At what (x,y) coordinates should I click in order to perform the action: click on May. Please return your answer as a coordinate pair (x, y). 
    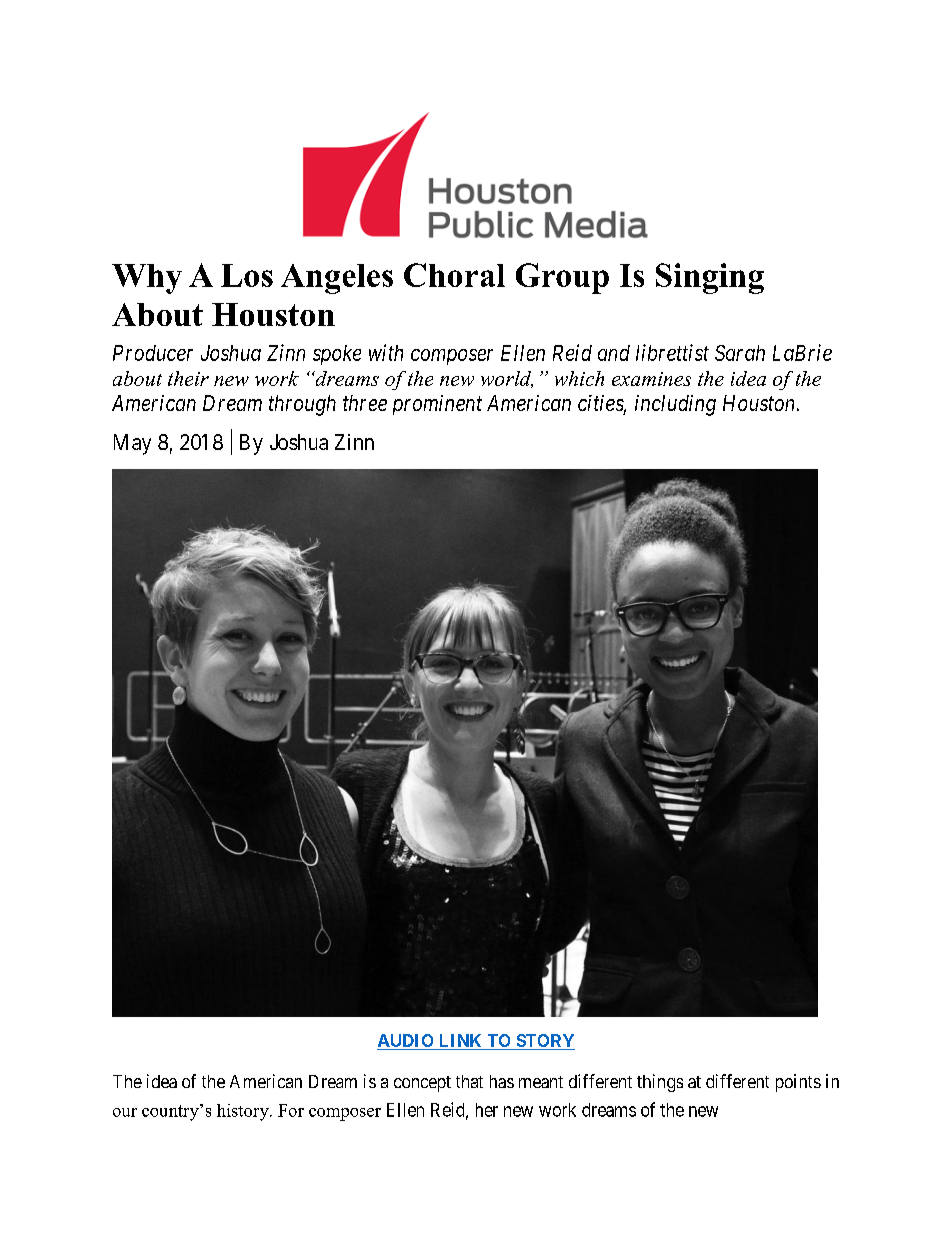
    Looking at the image, I should click on (132, 444).
